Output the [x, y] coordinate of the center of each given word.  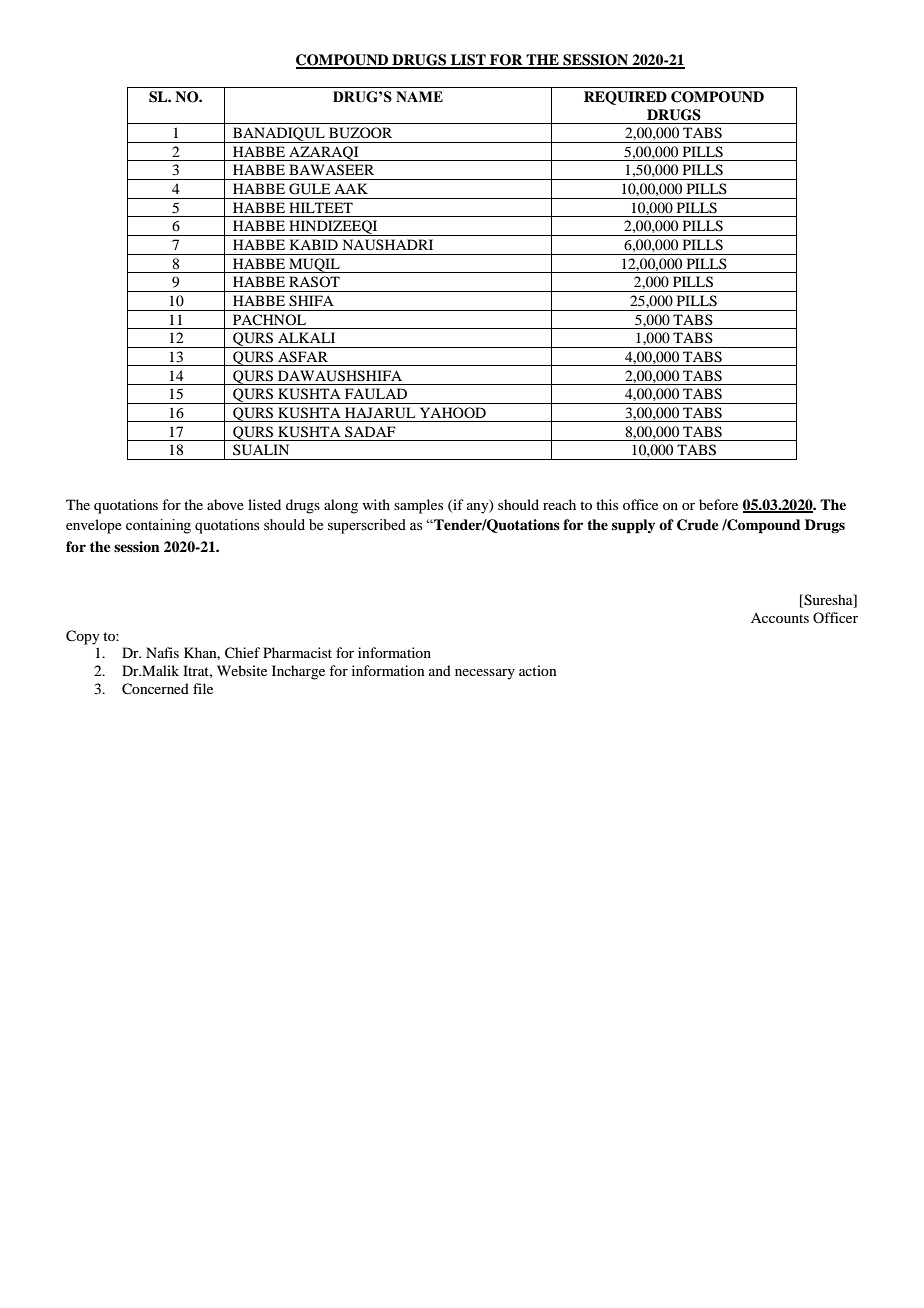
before [718, 504]
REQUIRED [625, 98]
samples [418, 506]
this [607, 504]
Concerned [155, 689]
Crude [698, 525]
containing [158, 526]
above [225, 504]
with [376, 504]
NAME [419, 96]
